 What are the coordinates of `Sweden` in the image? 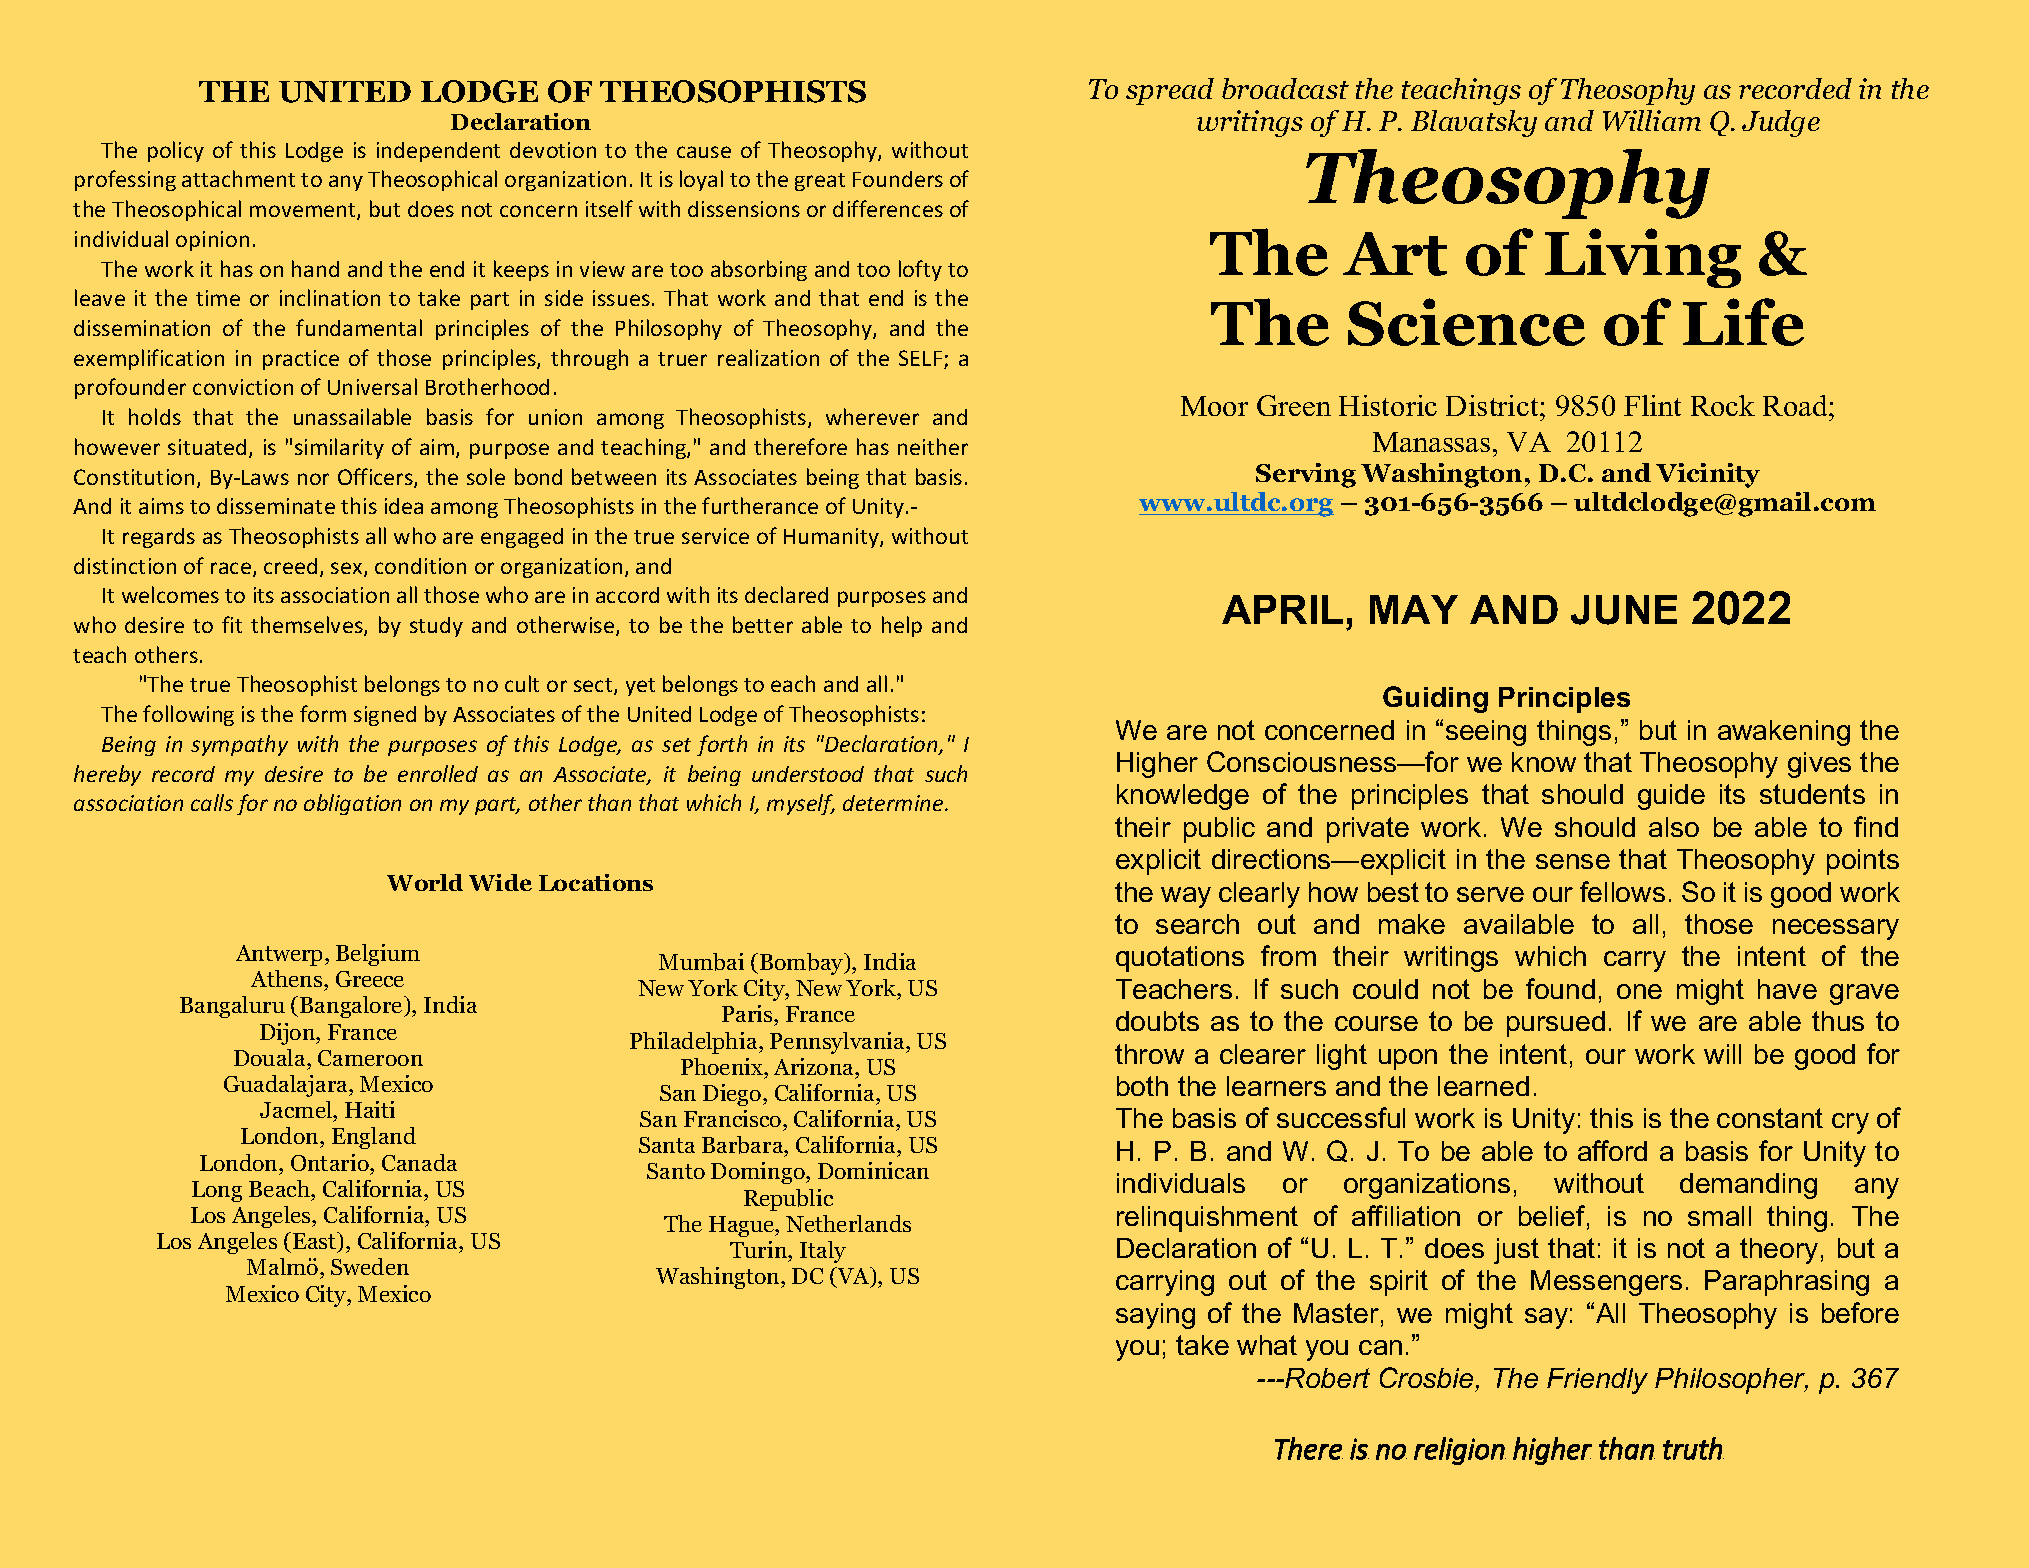 It's located at (370, 1266).
